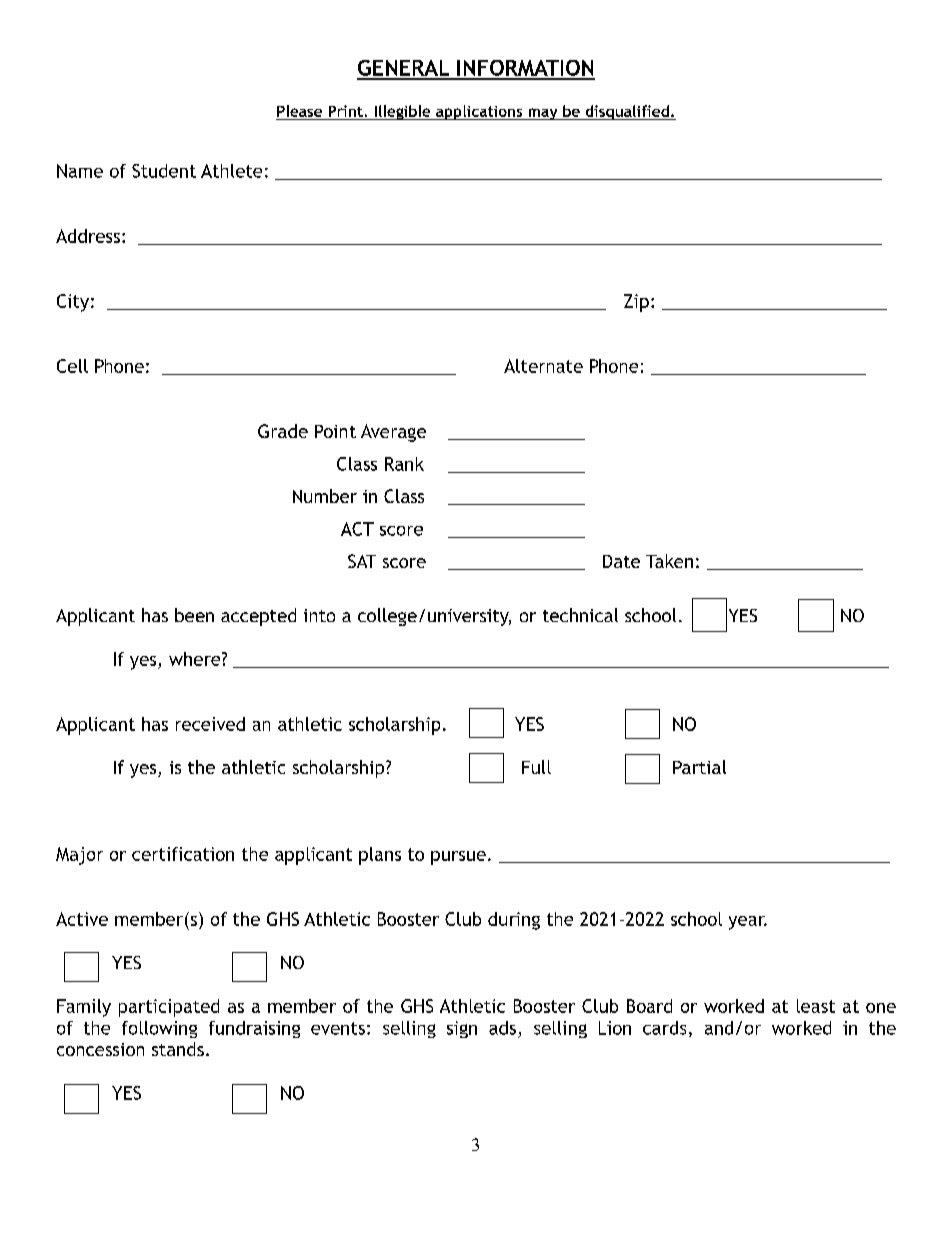 The height and width of the page is (1233, 952). Describe the element at coordinates (479, 112) in the page. I see `applications` at that location.
